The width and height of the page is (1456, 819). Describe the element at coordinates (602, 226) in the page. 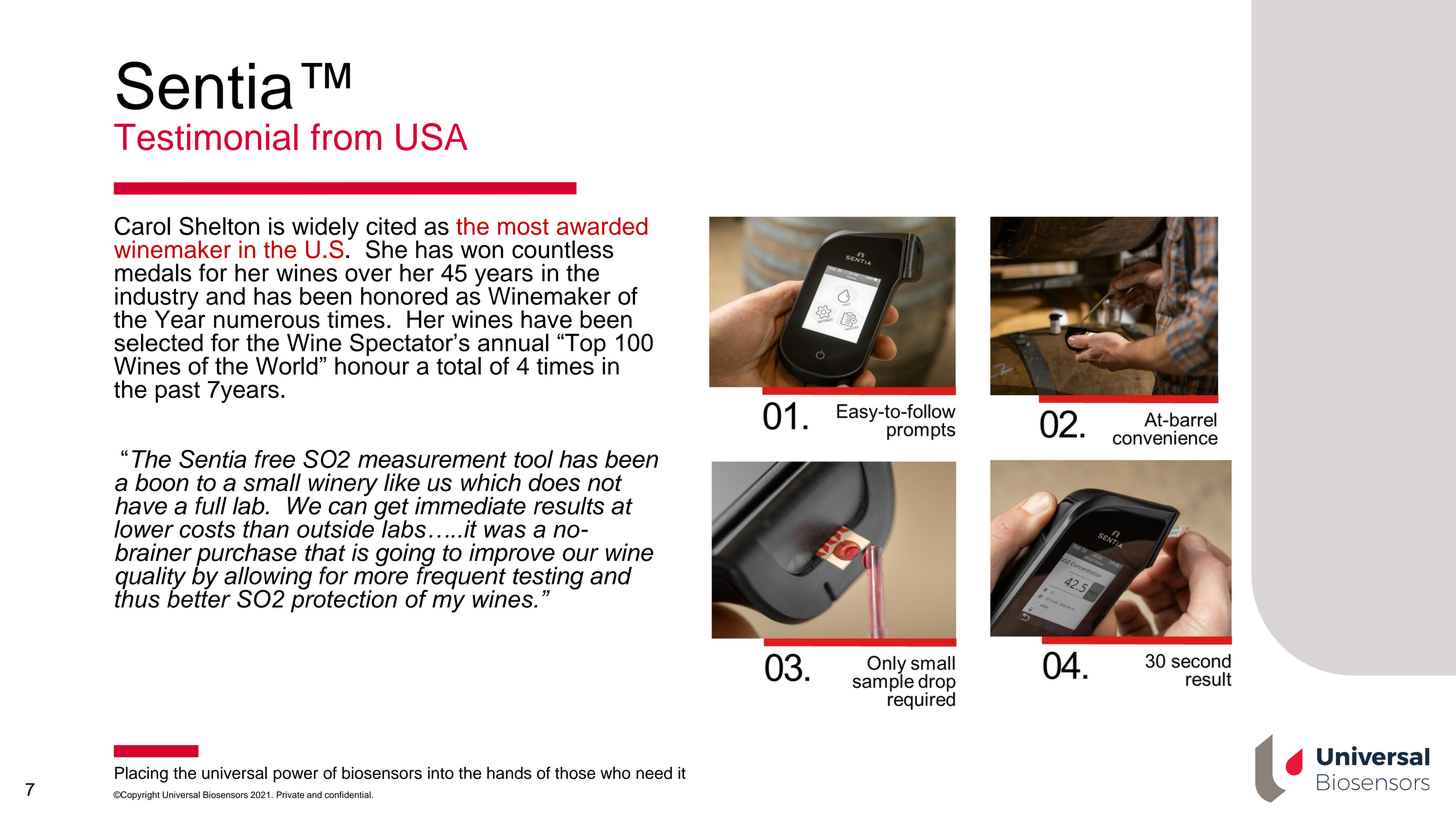

I see `awarded` at that location.
